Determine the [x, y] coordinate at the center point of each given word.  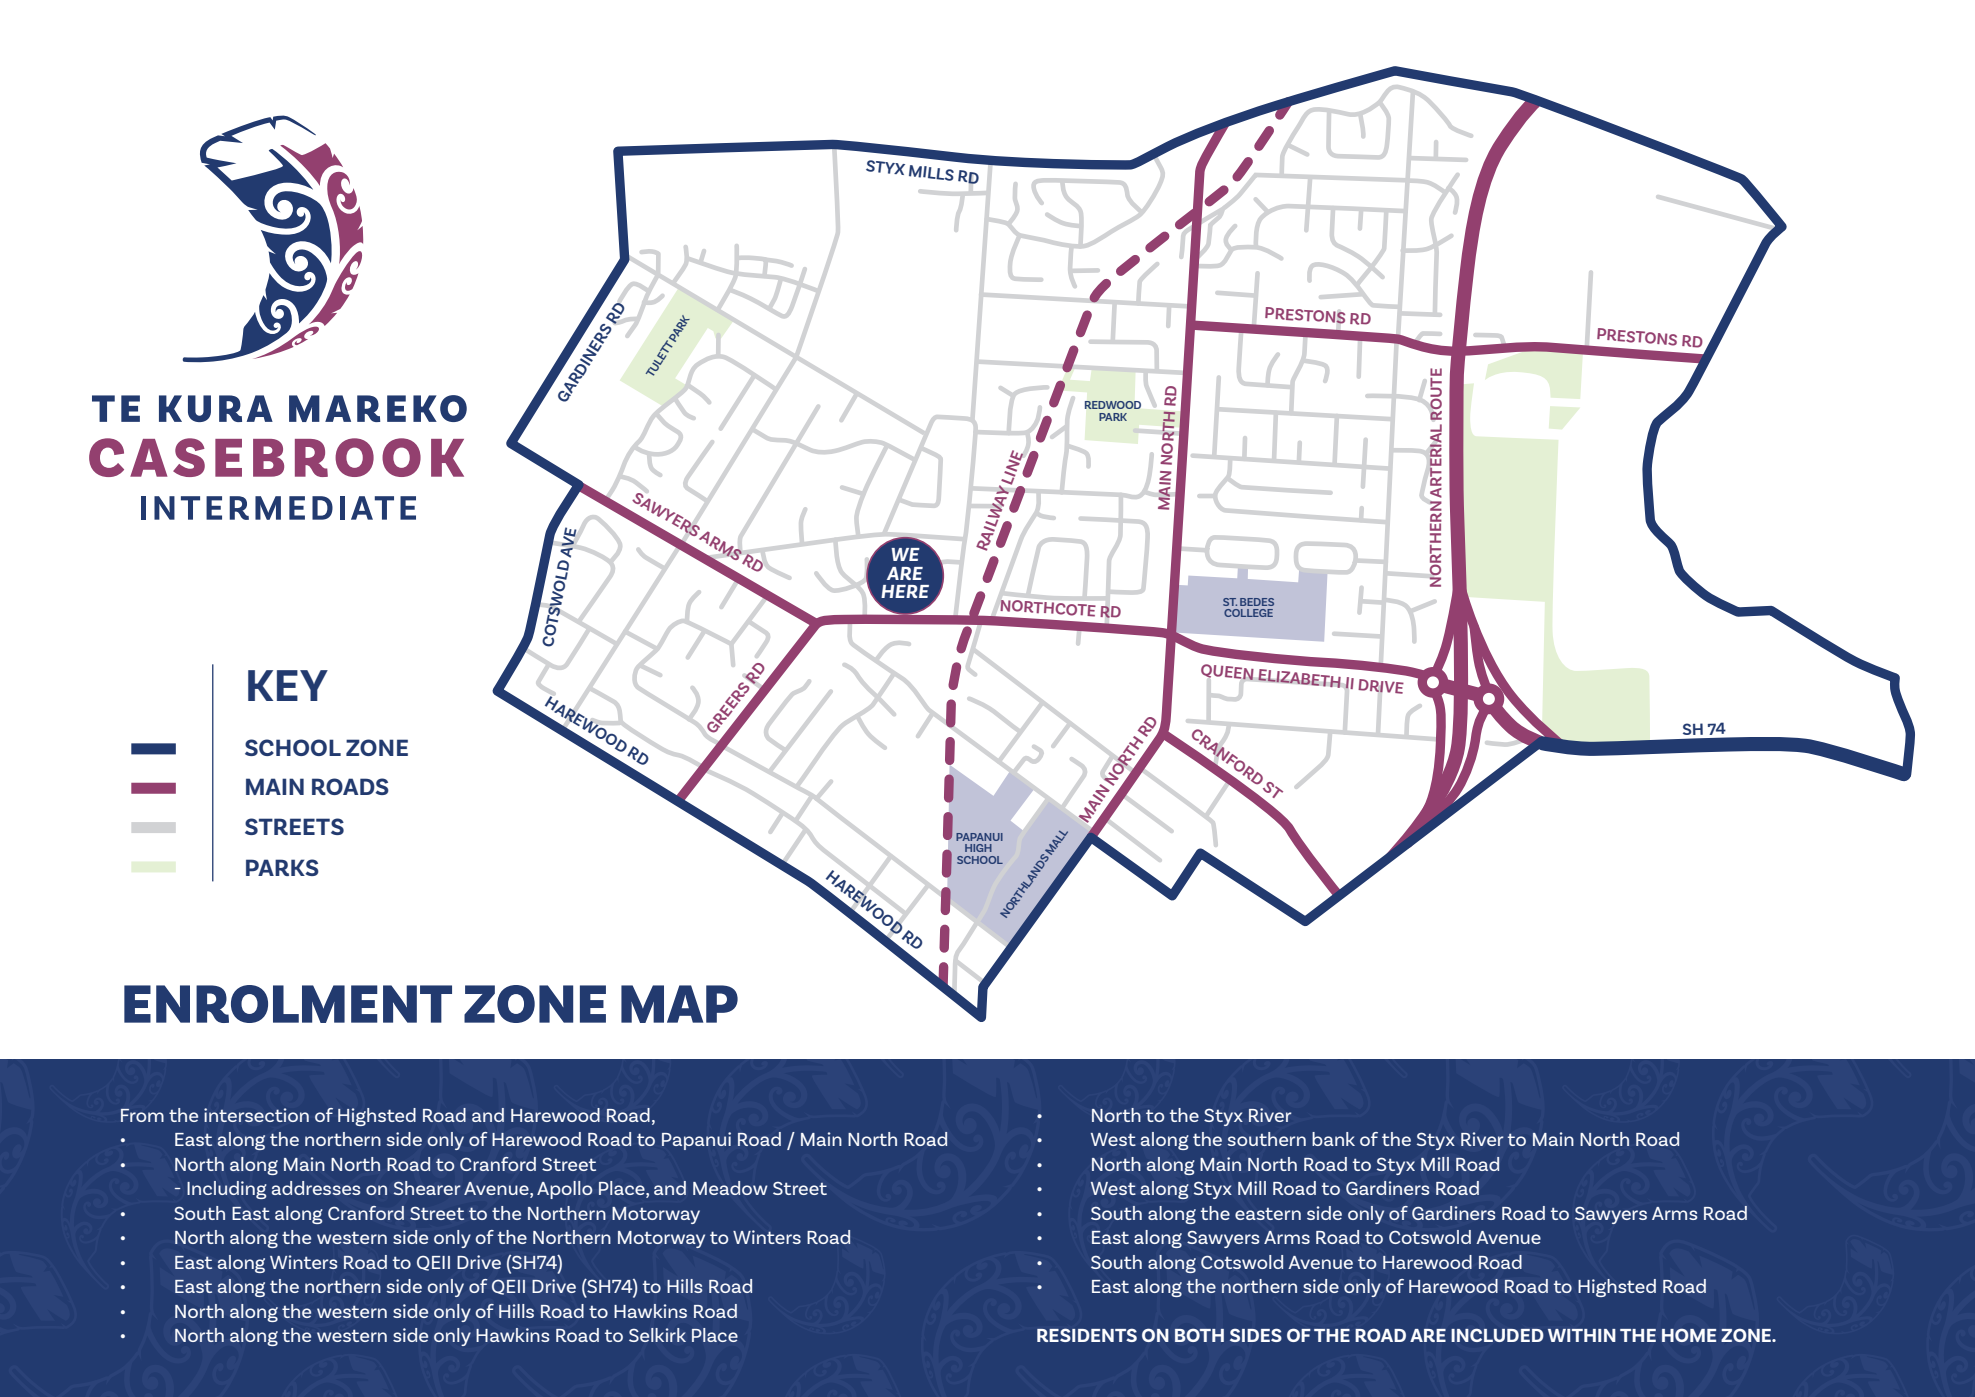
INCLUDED [1497, 1335]
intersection [256, 1115]
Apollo [565, 1190]
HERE [905, 591]
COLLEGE [1248, 613]
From [142, 1115]
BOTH [1199, 1335]
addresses [316, 1188]
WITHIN [1582, 1335]
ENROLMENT [288, 1004]
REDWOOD [1113, 405]
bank [1333, 1139]
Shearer [427, 1188]
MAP [679, 1004]
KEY [288, 685]
